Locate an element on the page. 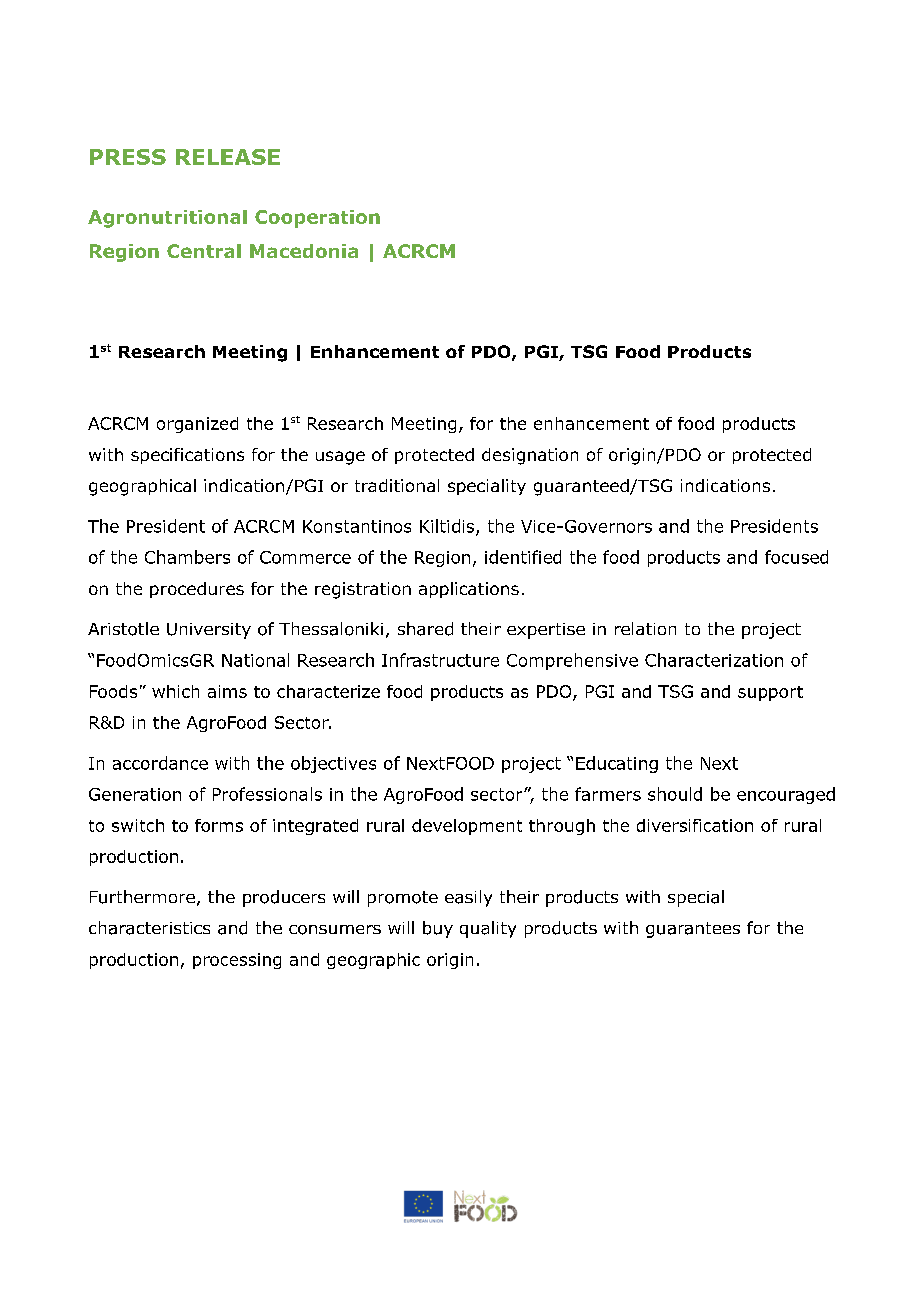 This page has height=1308, width=924. organized is located at coordinates (197, 425).
